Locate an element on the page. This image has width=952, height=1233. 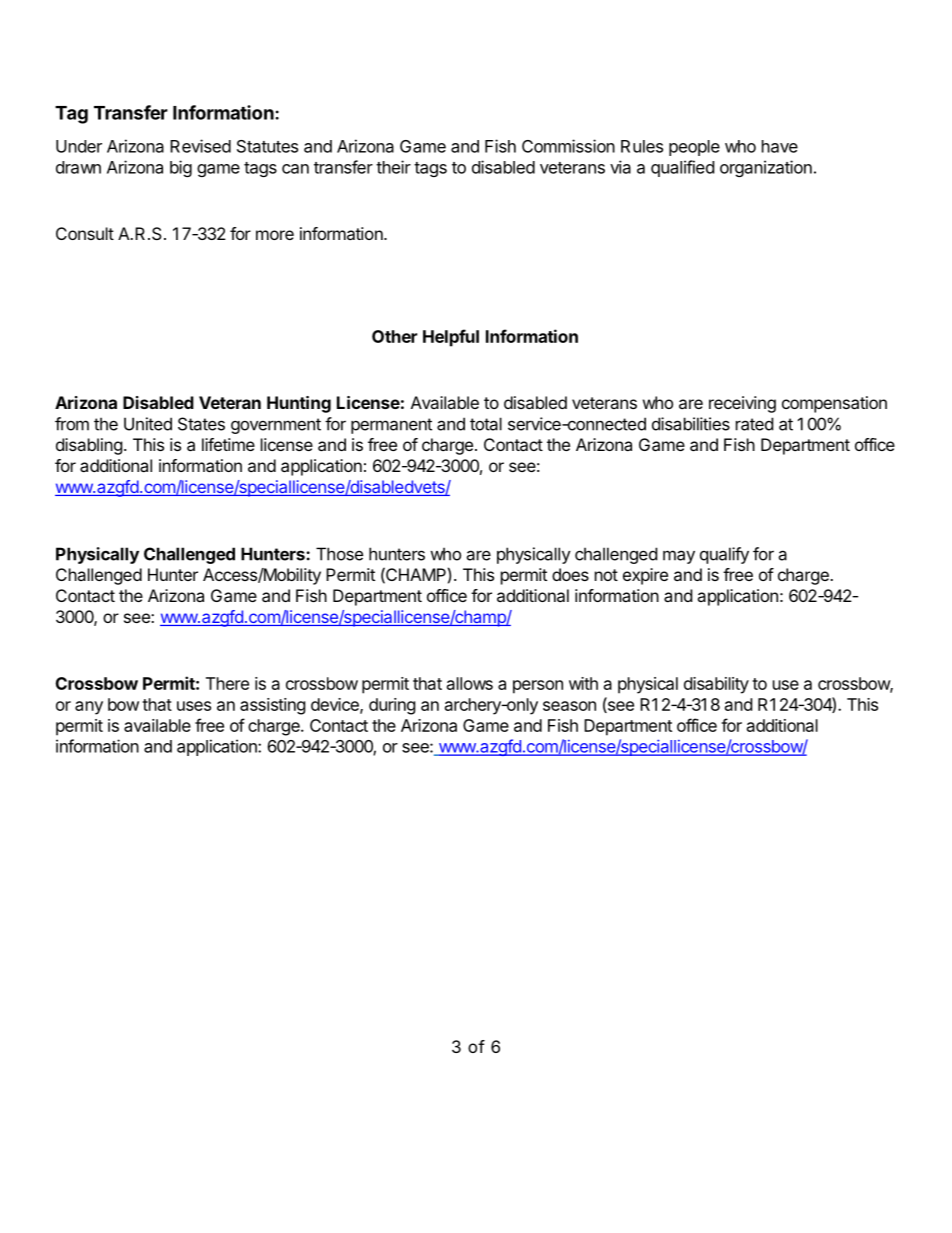
big is located at coordinates (181, 168).
